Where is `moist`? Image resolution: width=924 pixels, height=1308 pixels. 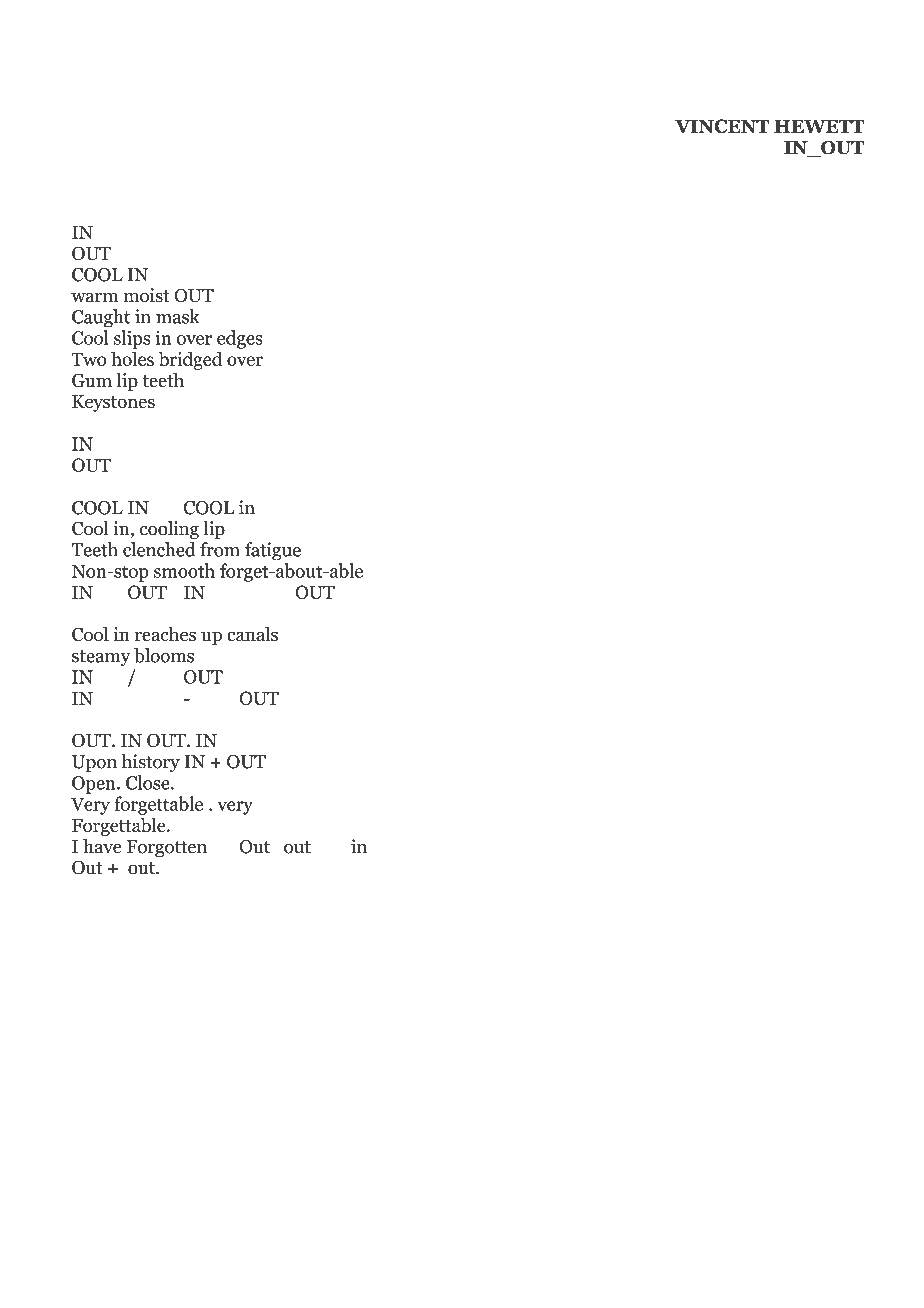 moist is located at coordinates (147, 295).
